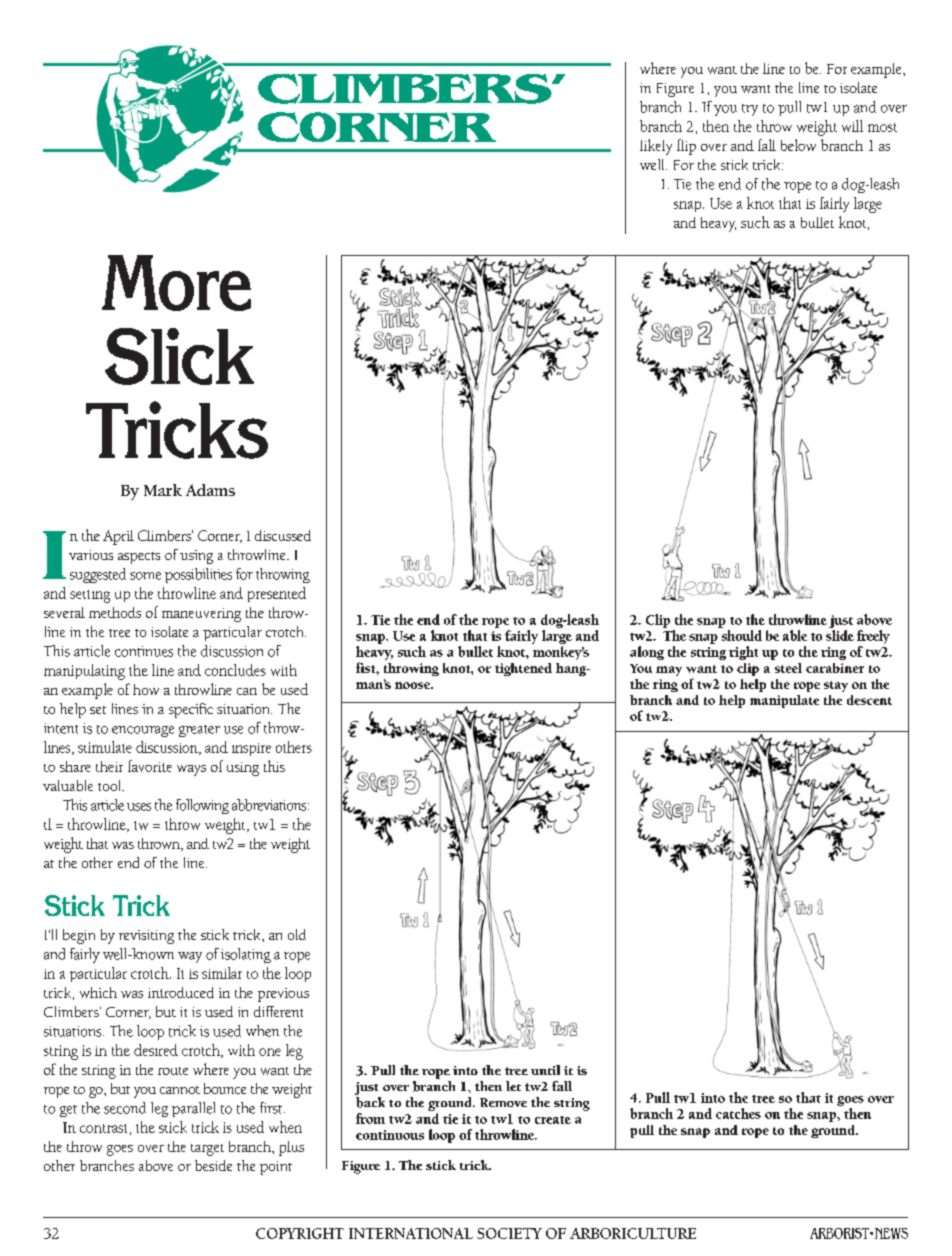 The height and width of the screenshot is (1256, 952). What do you see at coordinates (545, 1070) in the screenshot?
I see `until` at bounding box center [545, 1070].
